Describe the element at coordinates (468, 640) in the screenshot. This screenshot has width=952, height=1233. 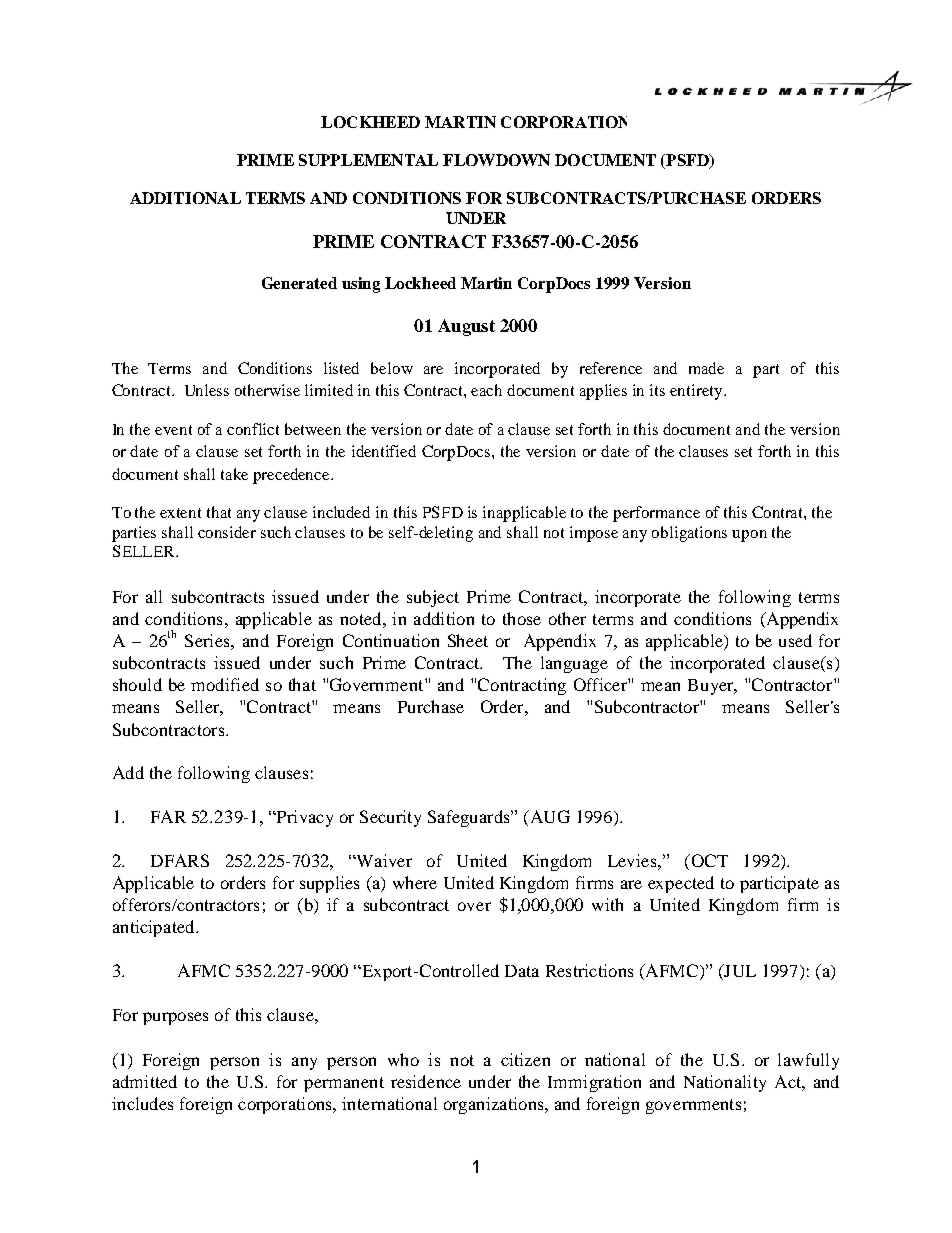
I see `Sheet` at that location.
